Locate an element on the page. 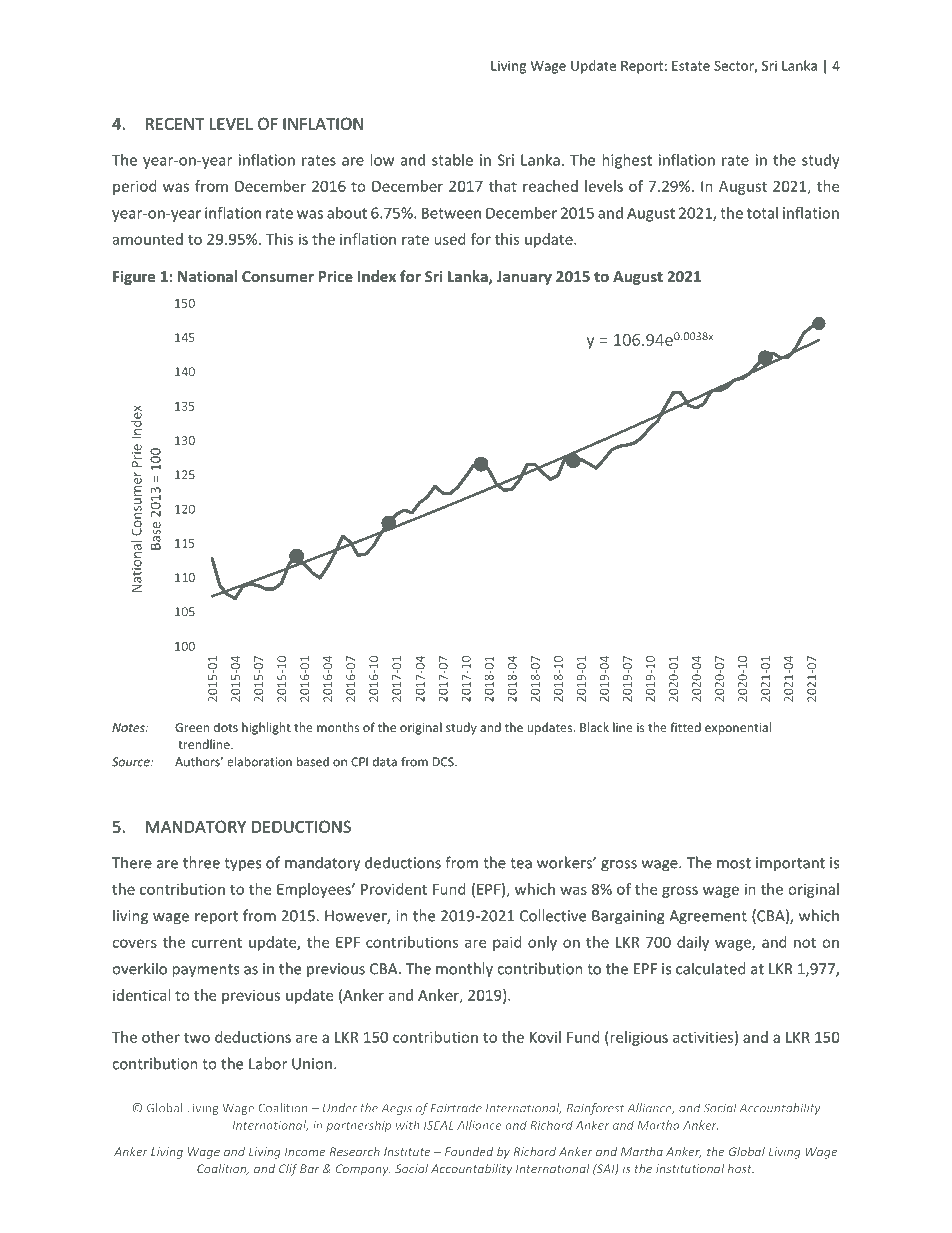 Image resolution: width=952 pixels, height=1233 pixels. Figure is located at coordinates (134, 277).
